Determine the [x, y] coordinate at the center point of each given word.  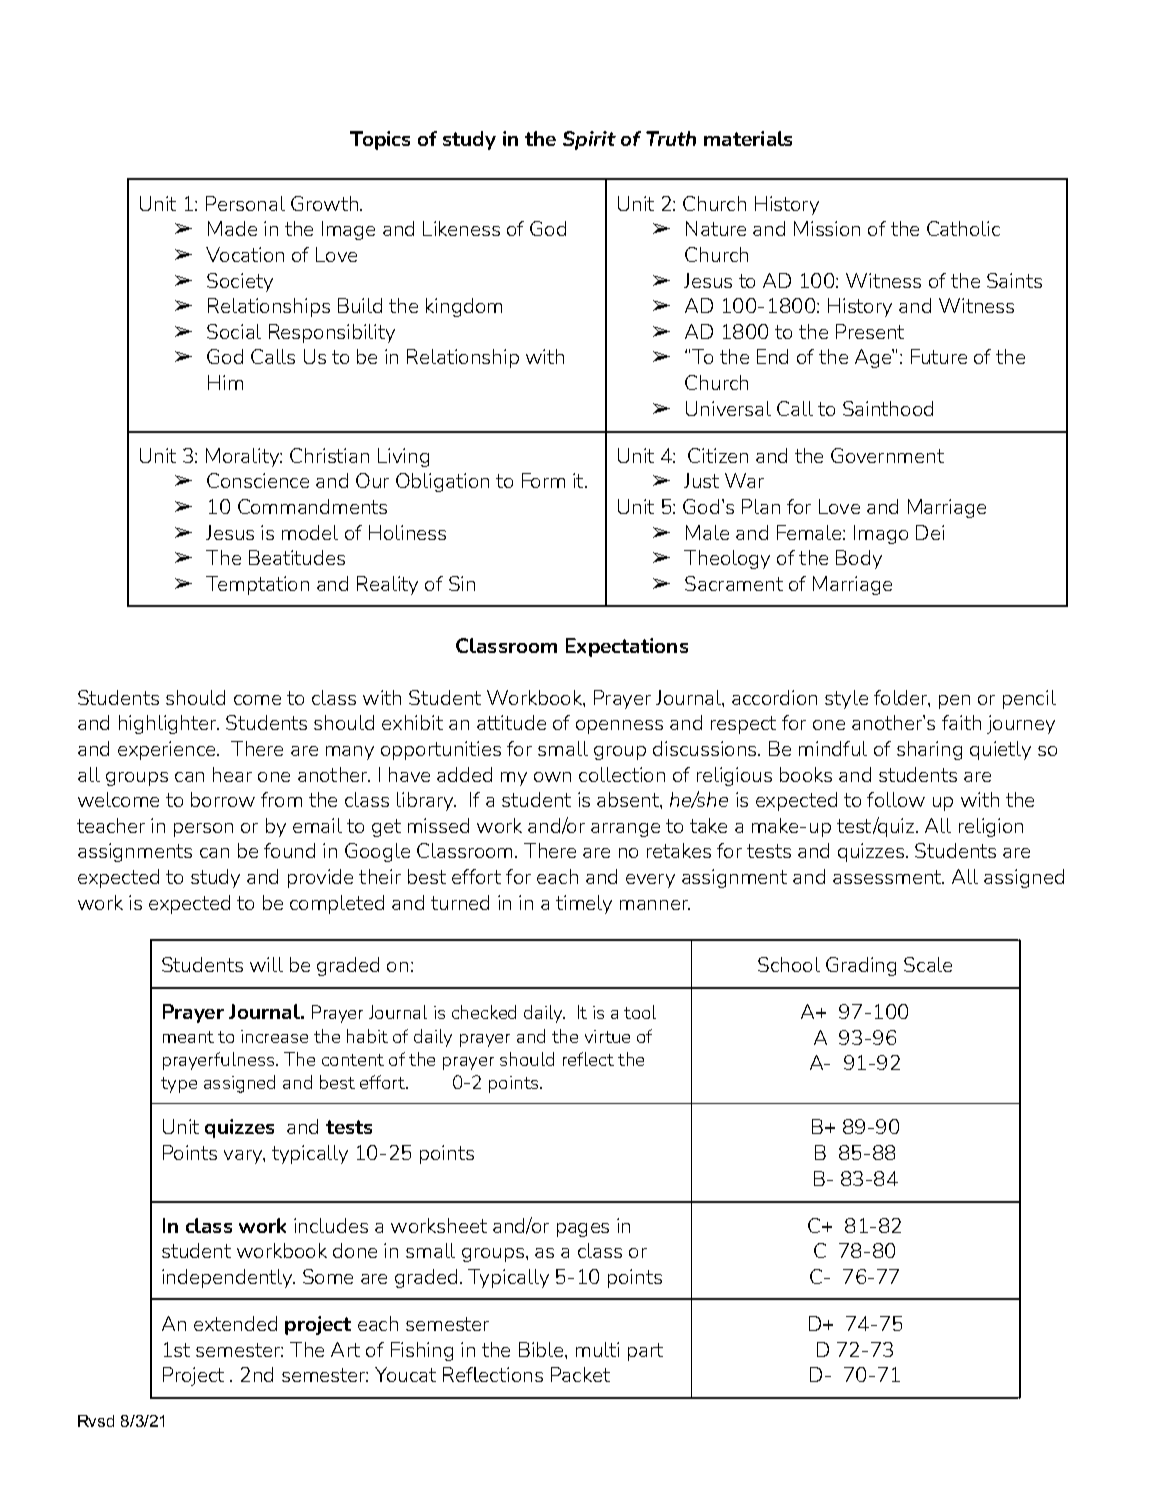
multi [597, 1349]
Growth [324, 203]
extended [235, 1323]
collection [622, 774]
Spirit [589, 140]
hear [232, 774]
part [645, 1352]
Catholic [963, 228]
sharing [929, 750]
